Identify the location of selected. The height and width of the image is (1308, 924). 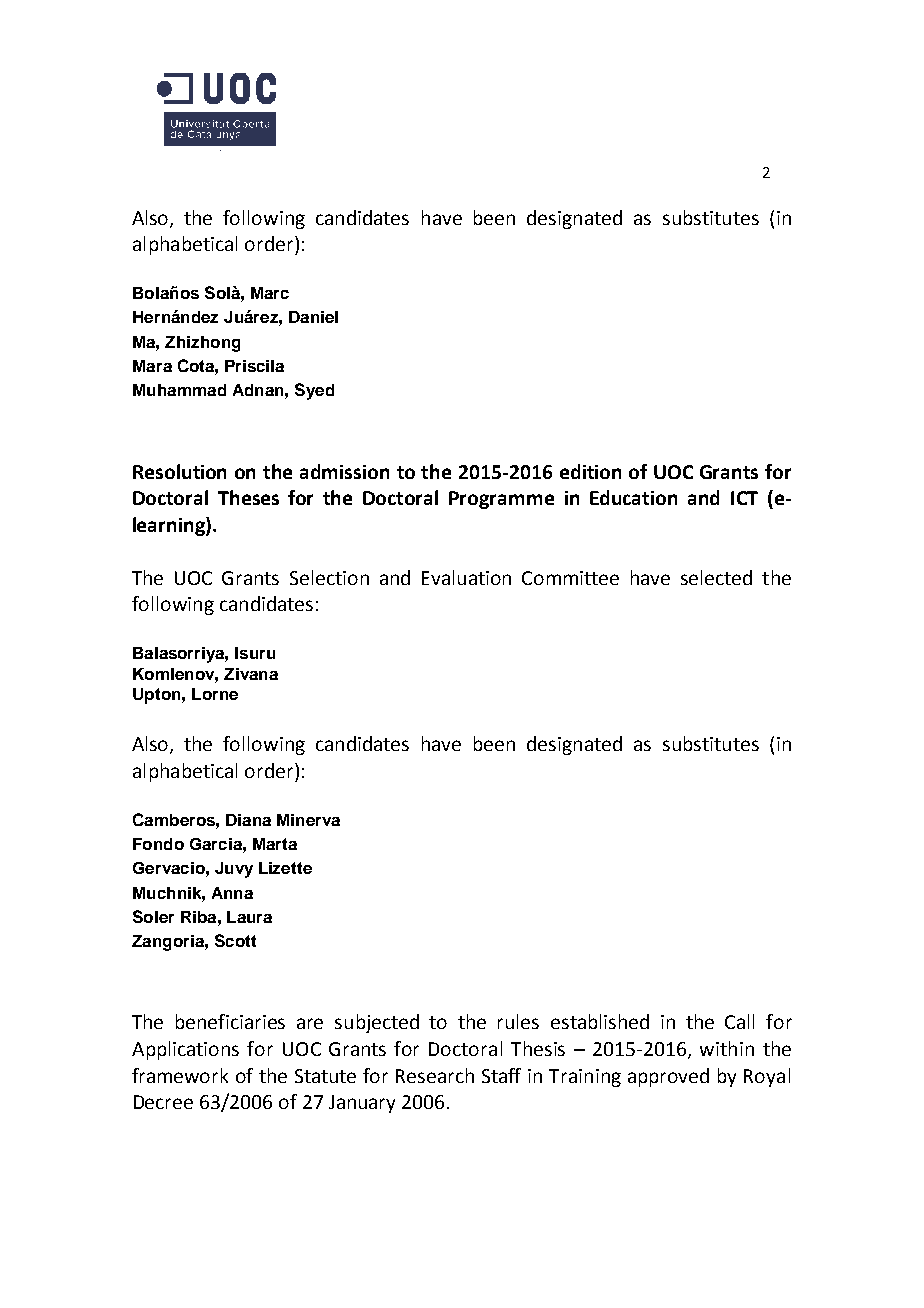
(716, 577).
